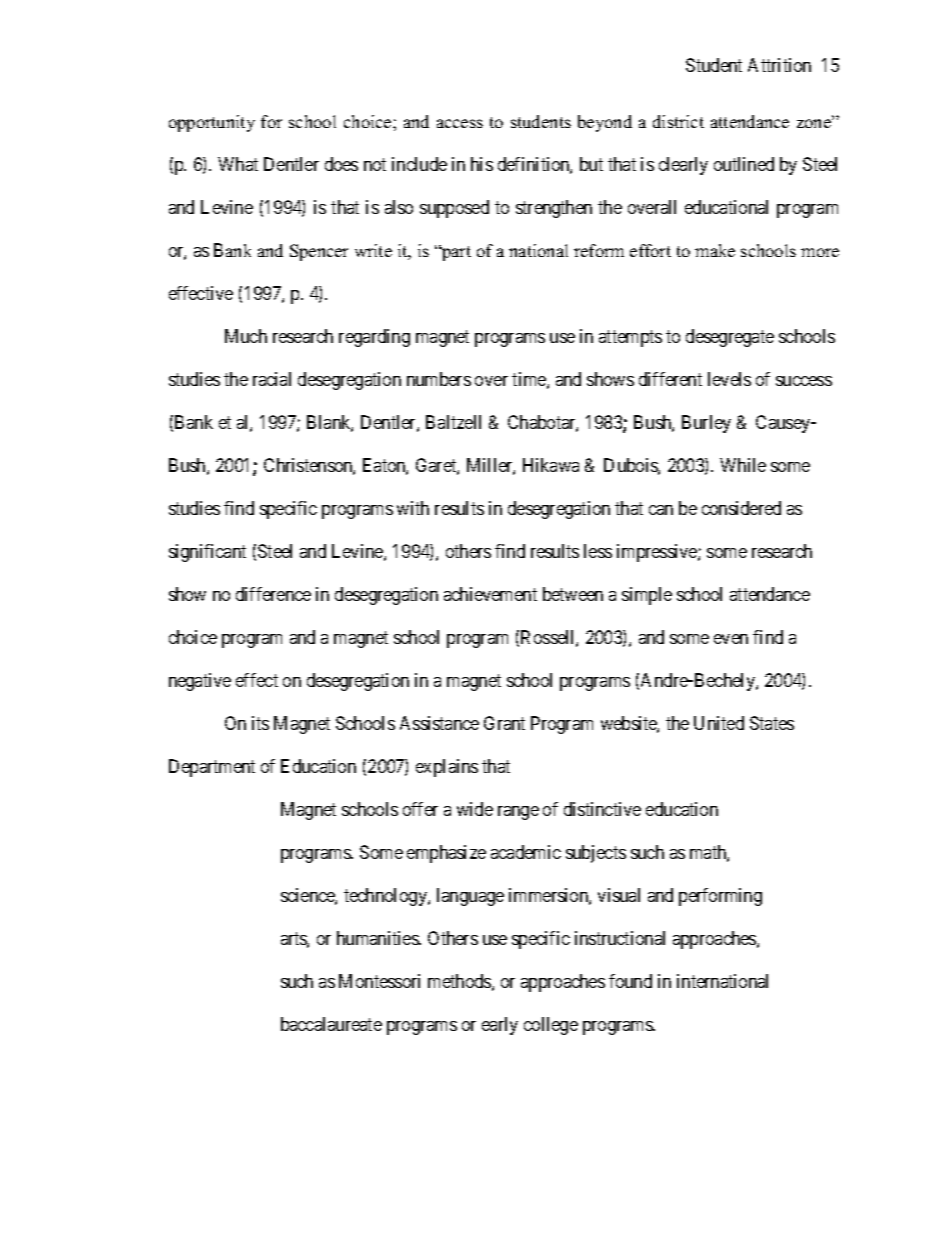 Image resolution: width=952 pixels, height=1233 pixels. What do you see at coordinates (439, 379) in the image?
I see `numbers` at bounding box center [439, 379].
